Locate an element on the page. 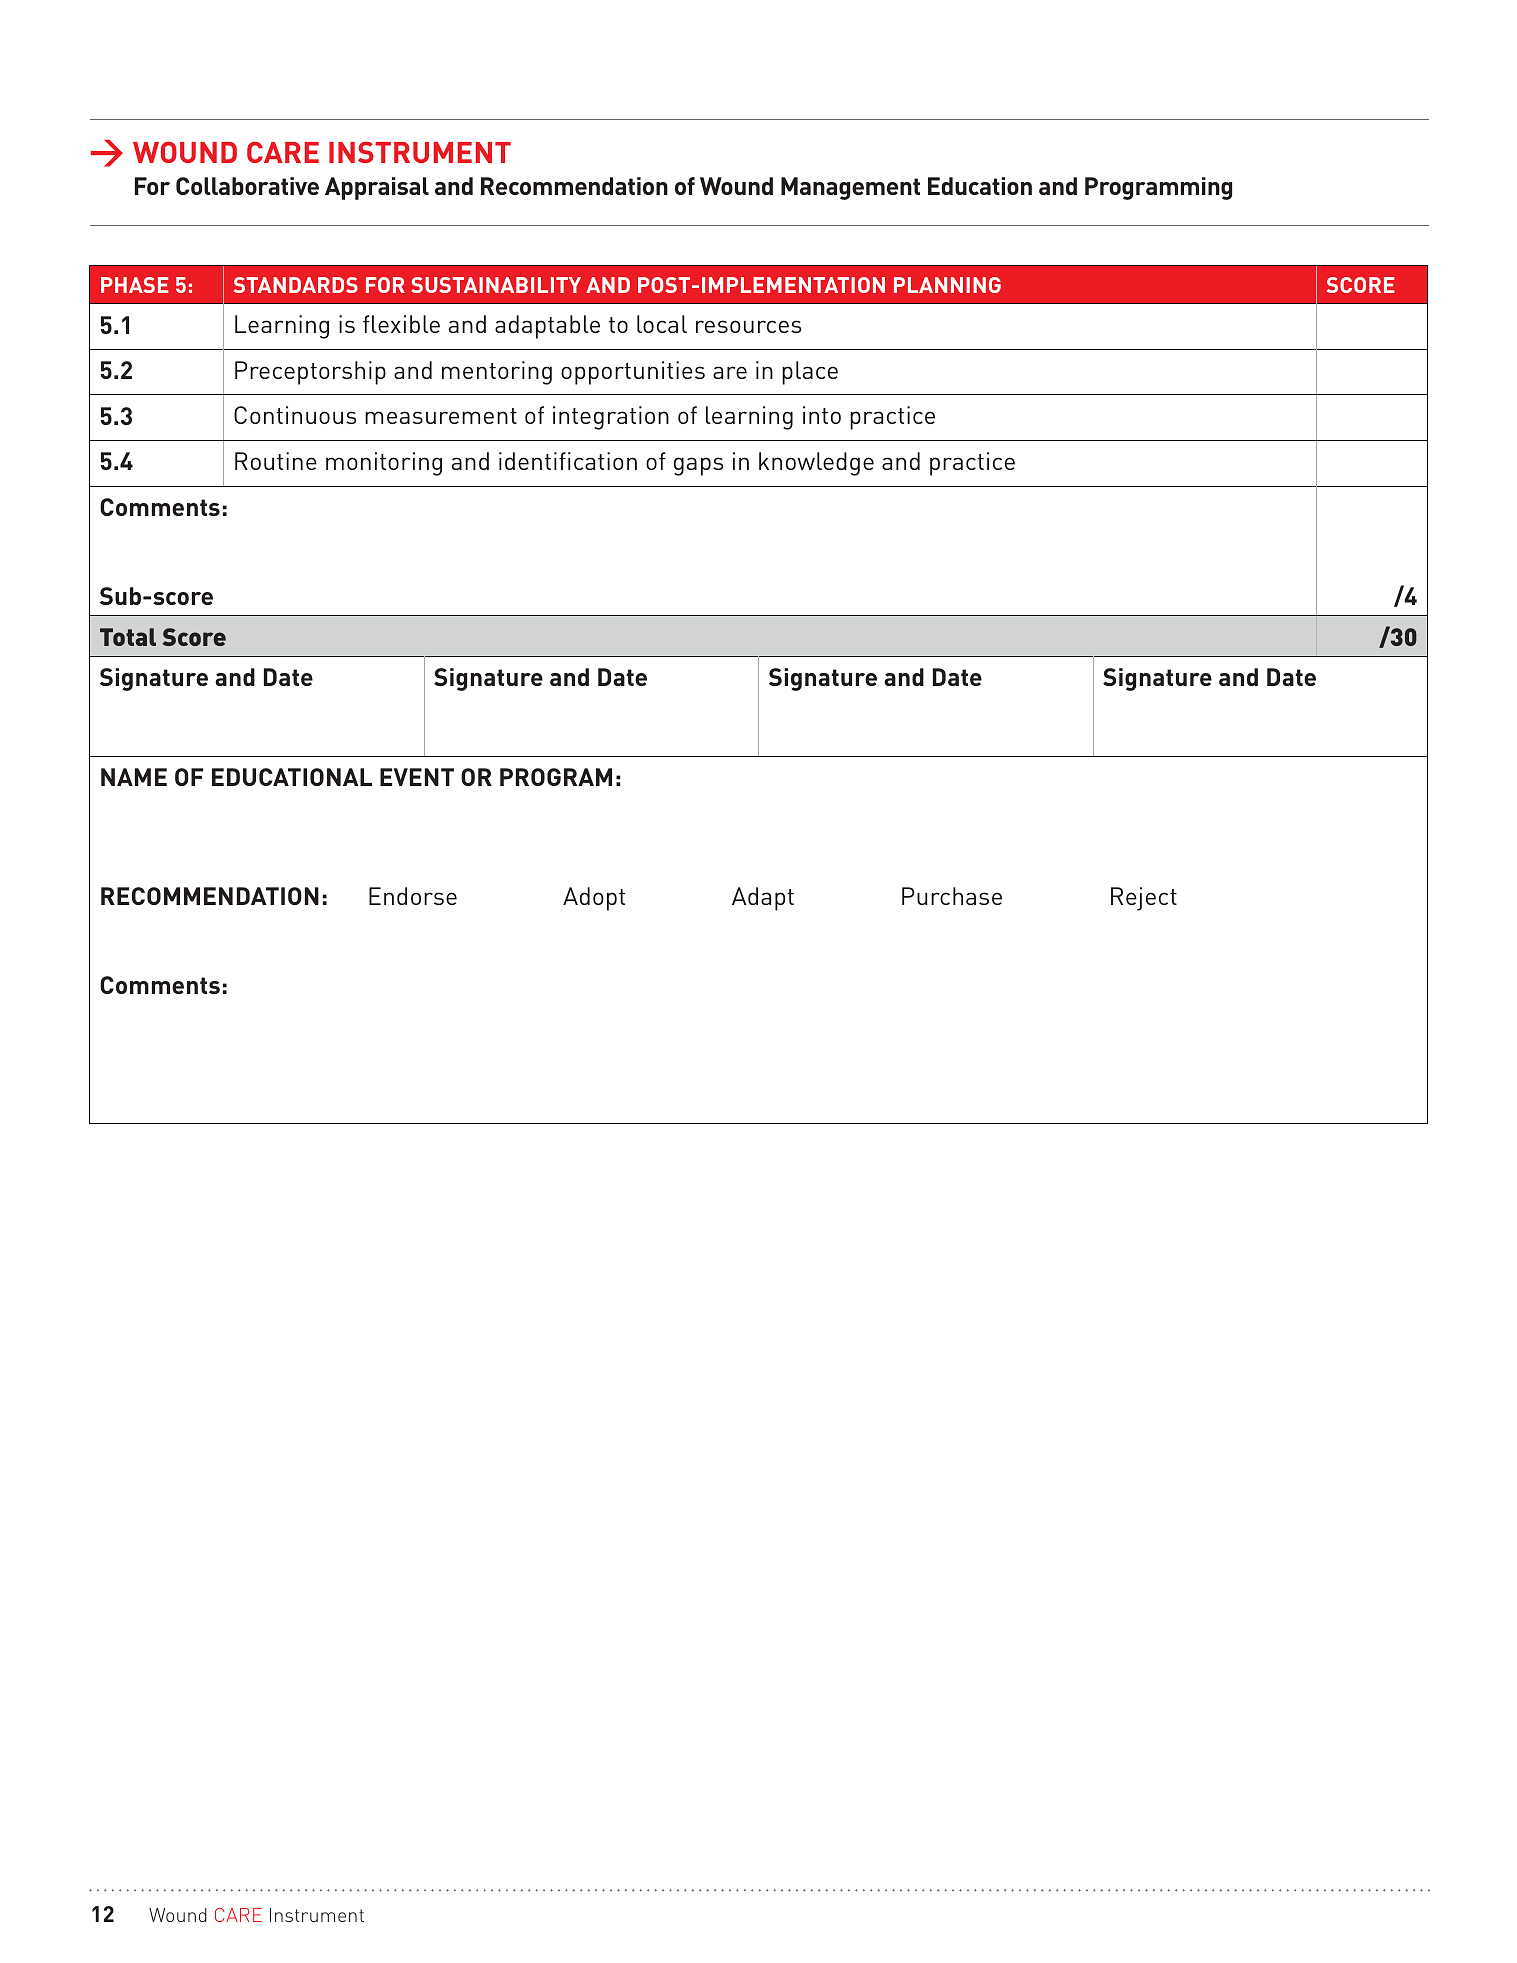 The height and width of the page is (1963, 1517). Endorse is located at coordinates (413, 896).
